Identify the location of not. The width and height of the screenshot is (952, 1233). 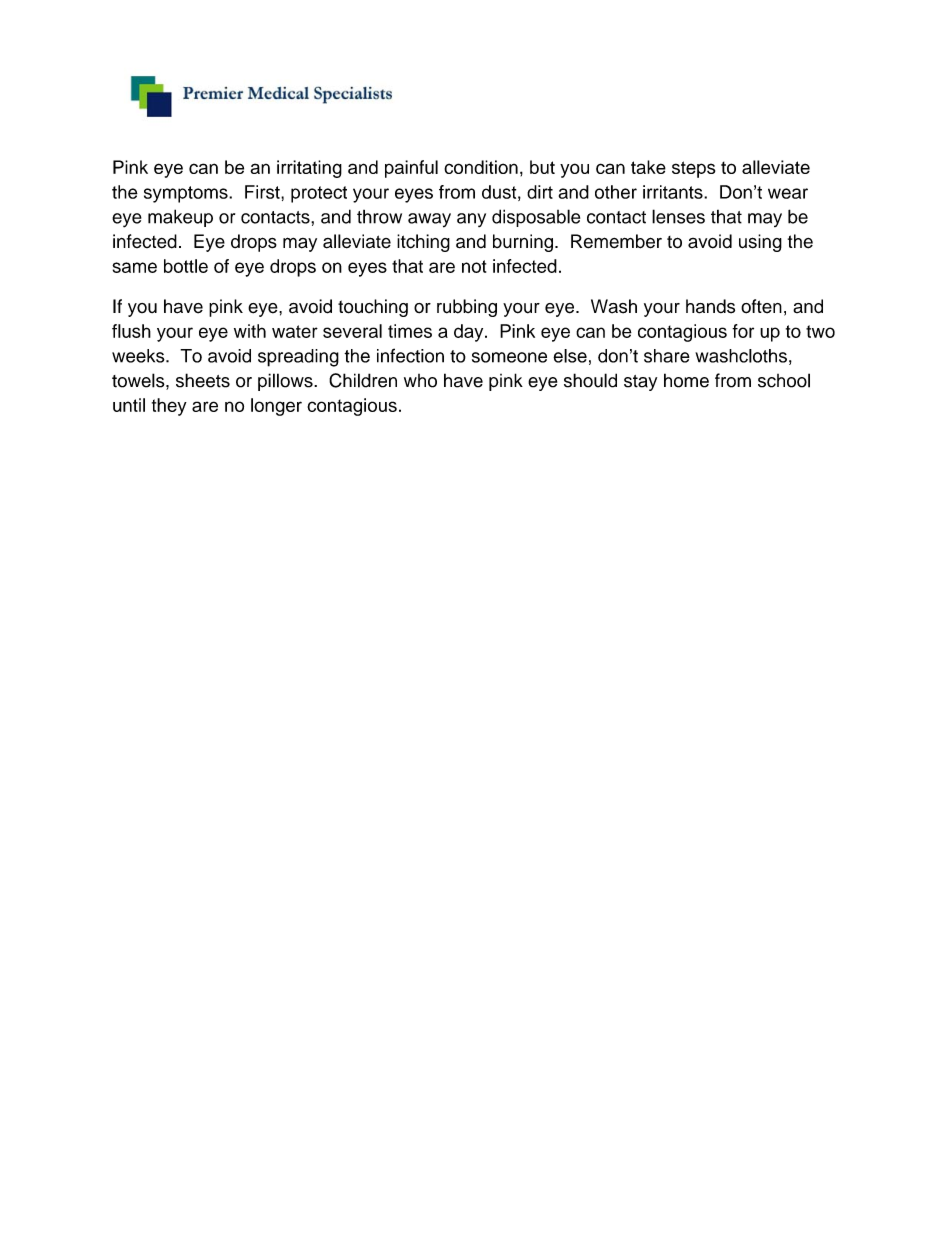
(474, 266).
